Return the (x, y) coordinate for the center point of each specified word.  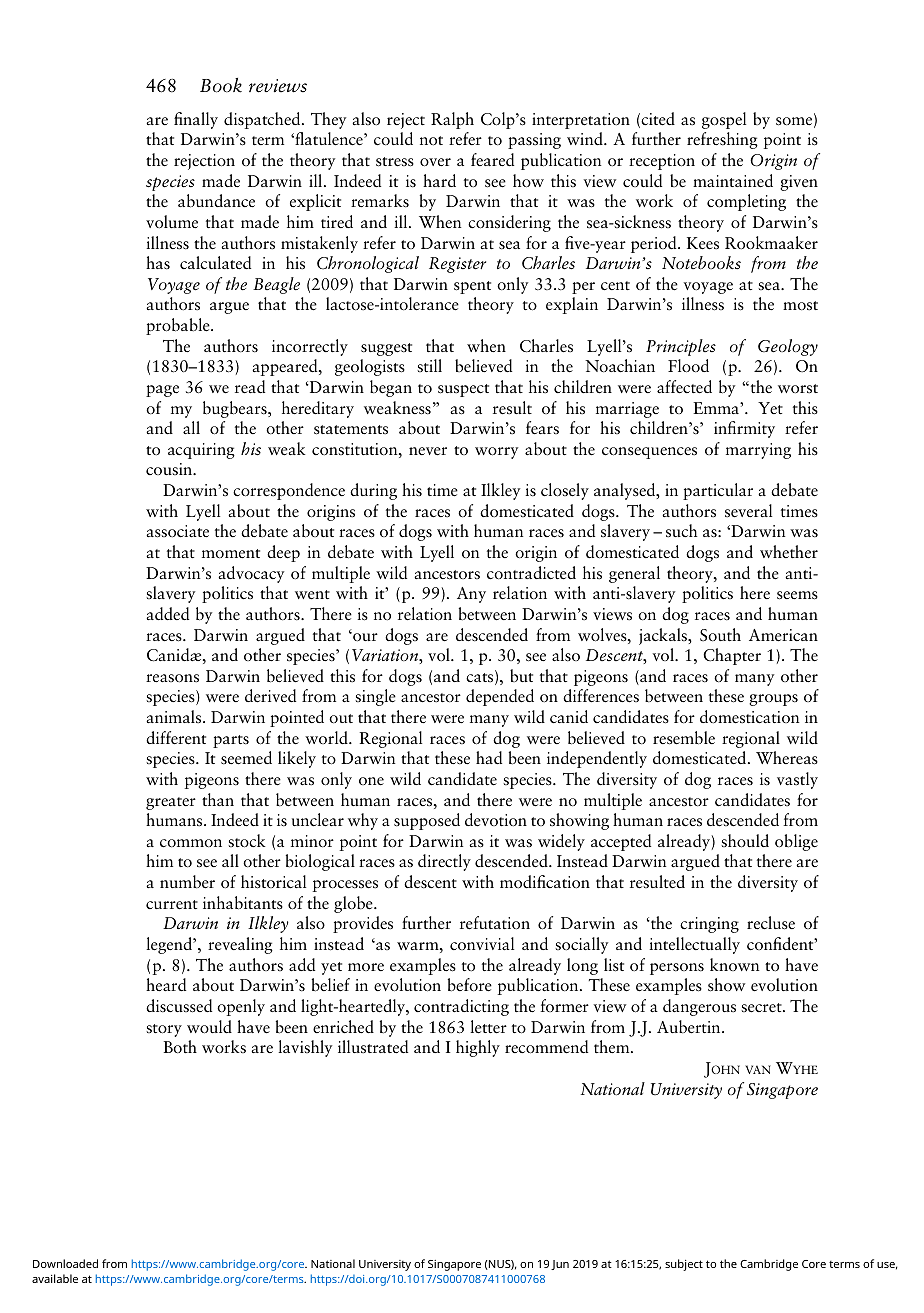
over (435, 162)
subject (684, 1265)
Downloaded (65, 1263)
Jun (560, 1265)
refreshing (722, 140)
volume (172, 222)
